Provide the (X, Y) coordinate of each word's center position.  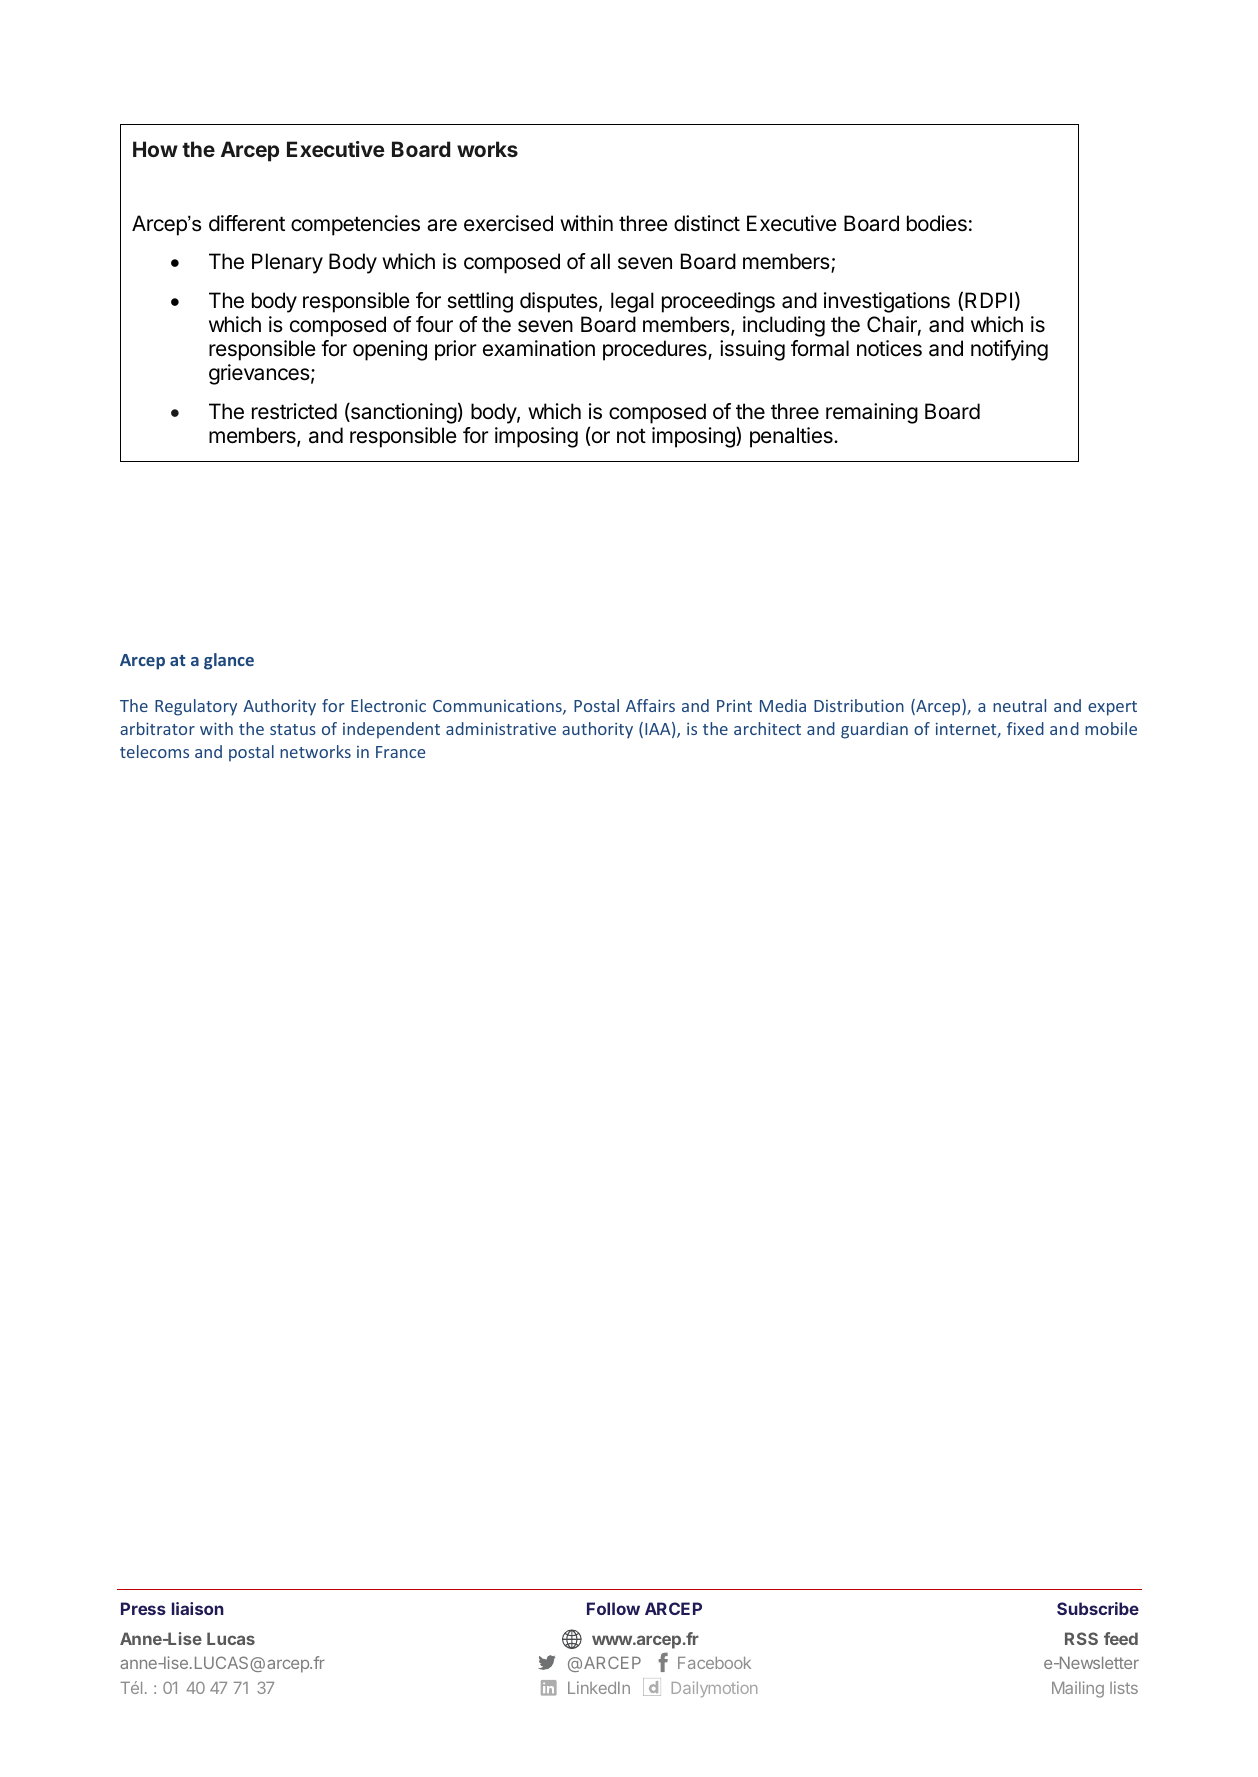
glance (229, 661)
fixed (1025, 728)
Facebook (714, 1663)
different (247, 223)
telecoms (154, 751)
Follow (613, 1608)
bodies (937, 223)
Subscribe (1098, 1608)
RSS (1081, 1638)
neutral (1019, 705)
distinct (707, 223)
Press (143, 1608)
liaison (198, 1608)
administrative (501, 728)
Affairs (650, 705)
